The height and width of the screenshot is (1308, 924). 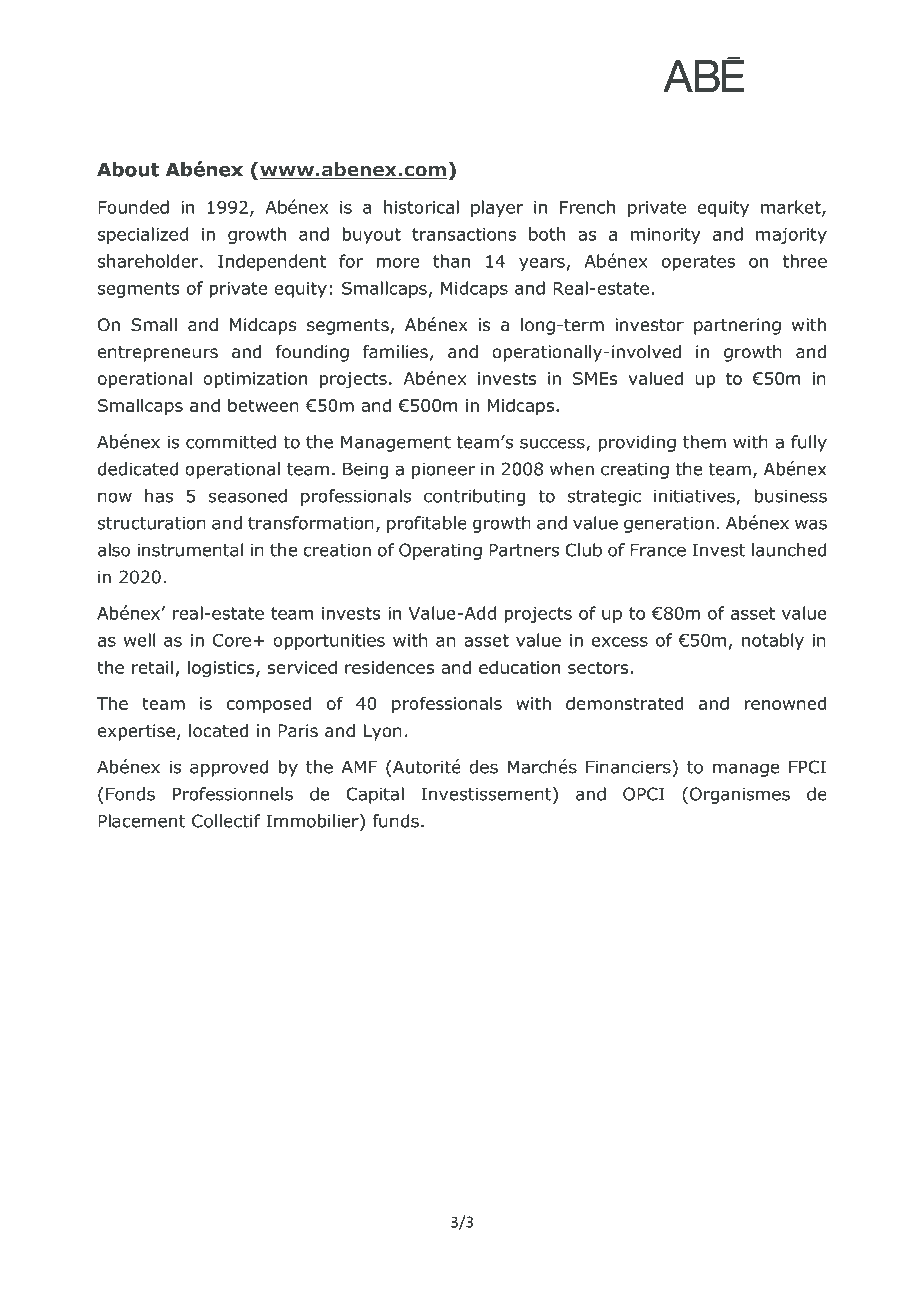 I want to click on player, so click(x=497, y=208).
